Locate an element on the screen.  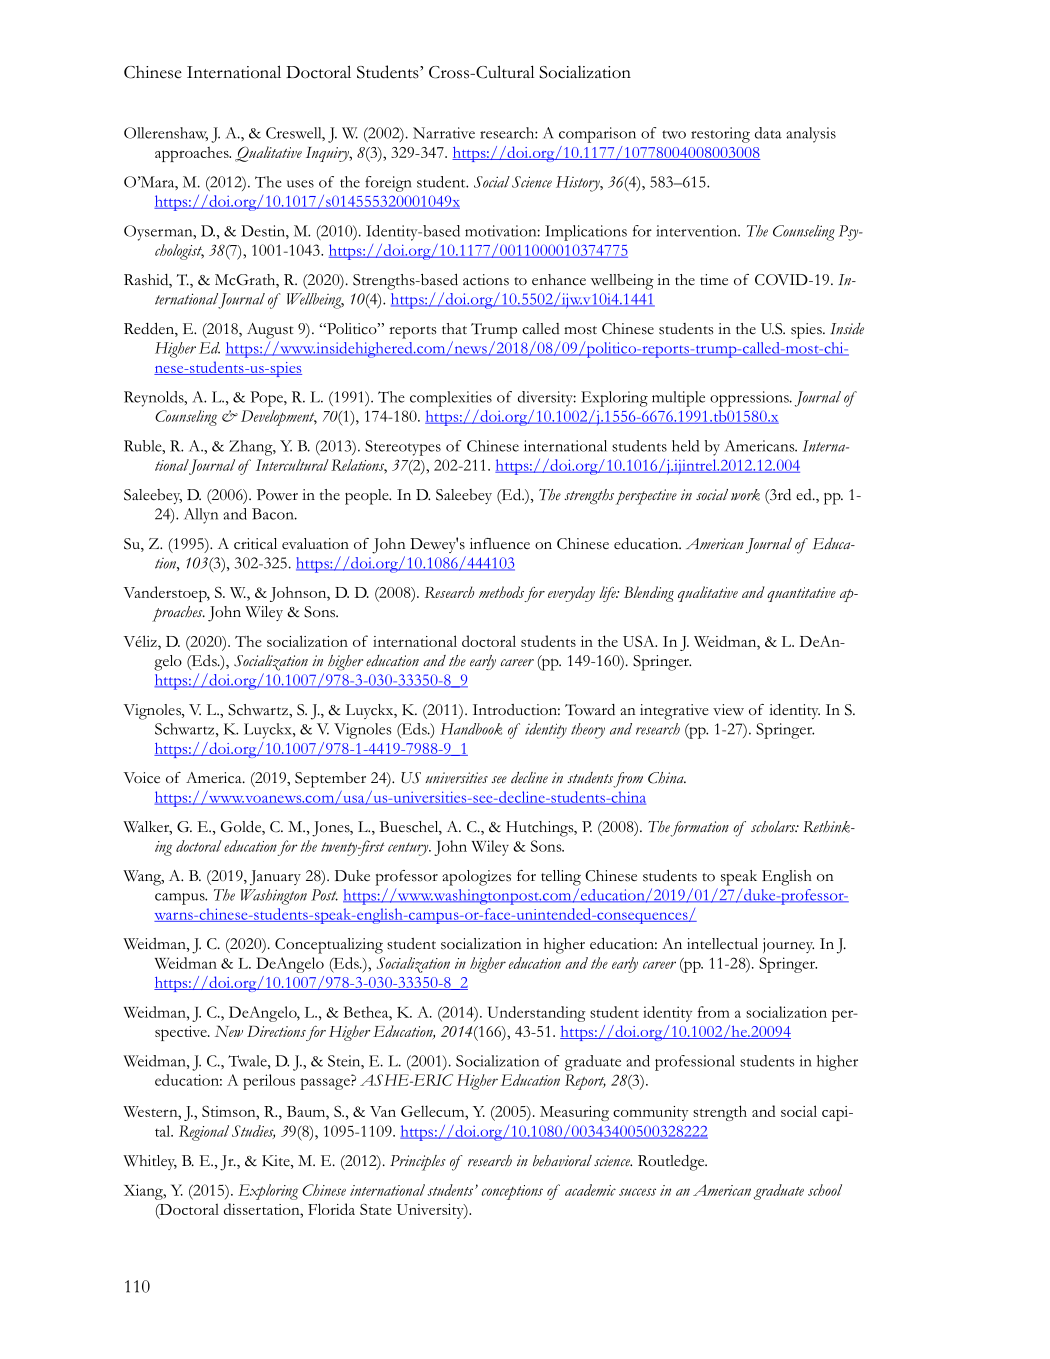
complexities is located at coordinates (451, 399).
